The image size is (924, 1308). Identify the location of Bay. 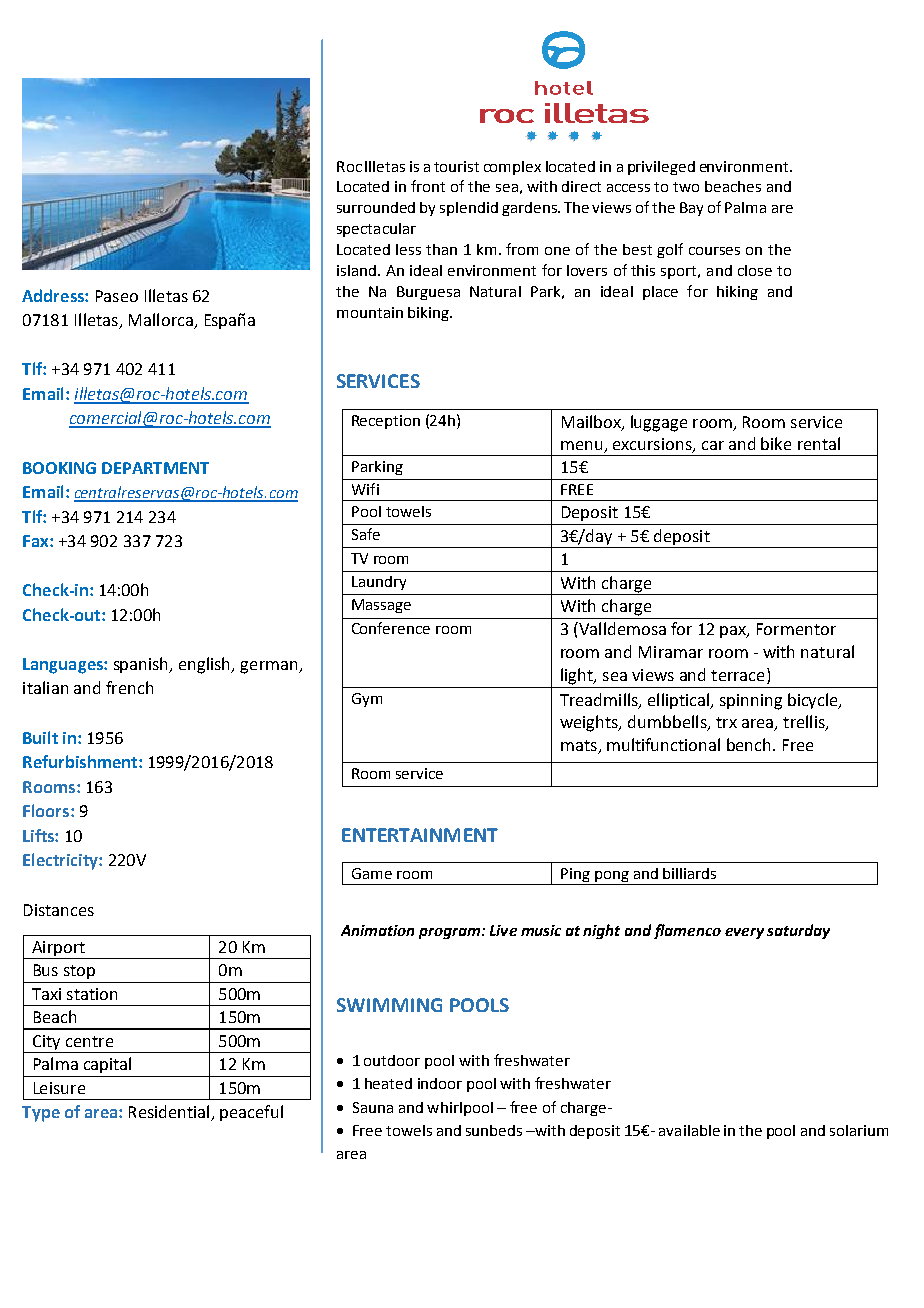
(691, 209).
